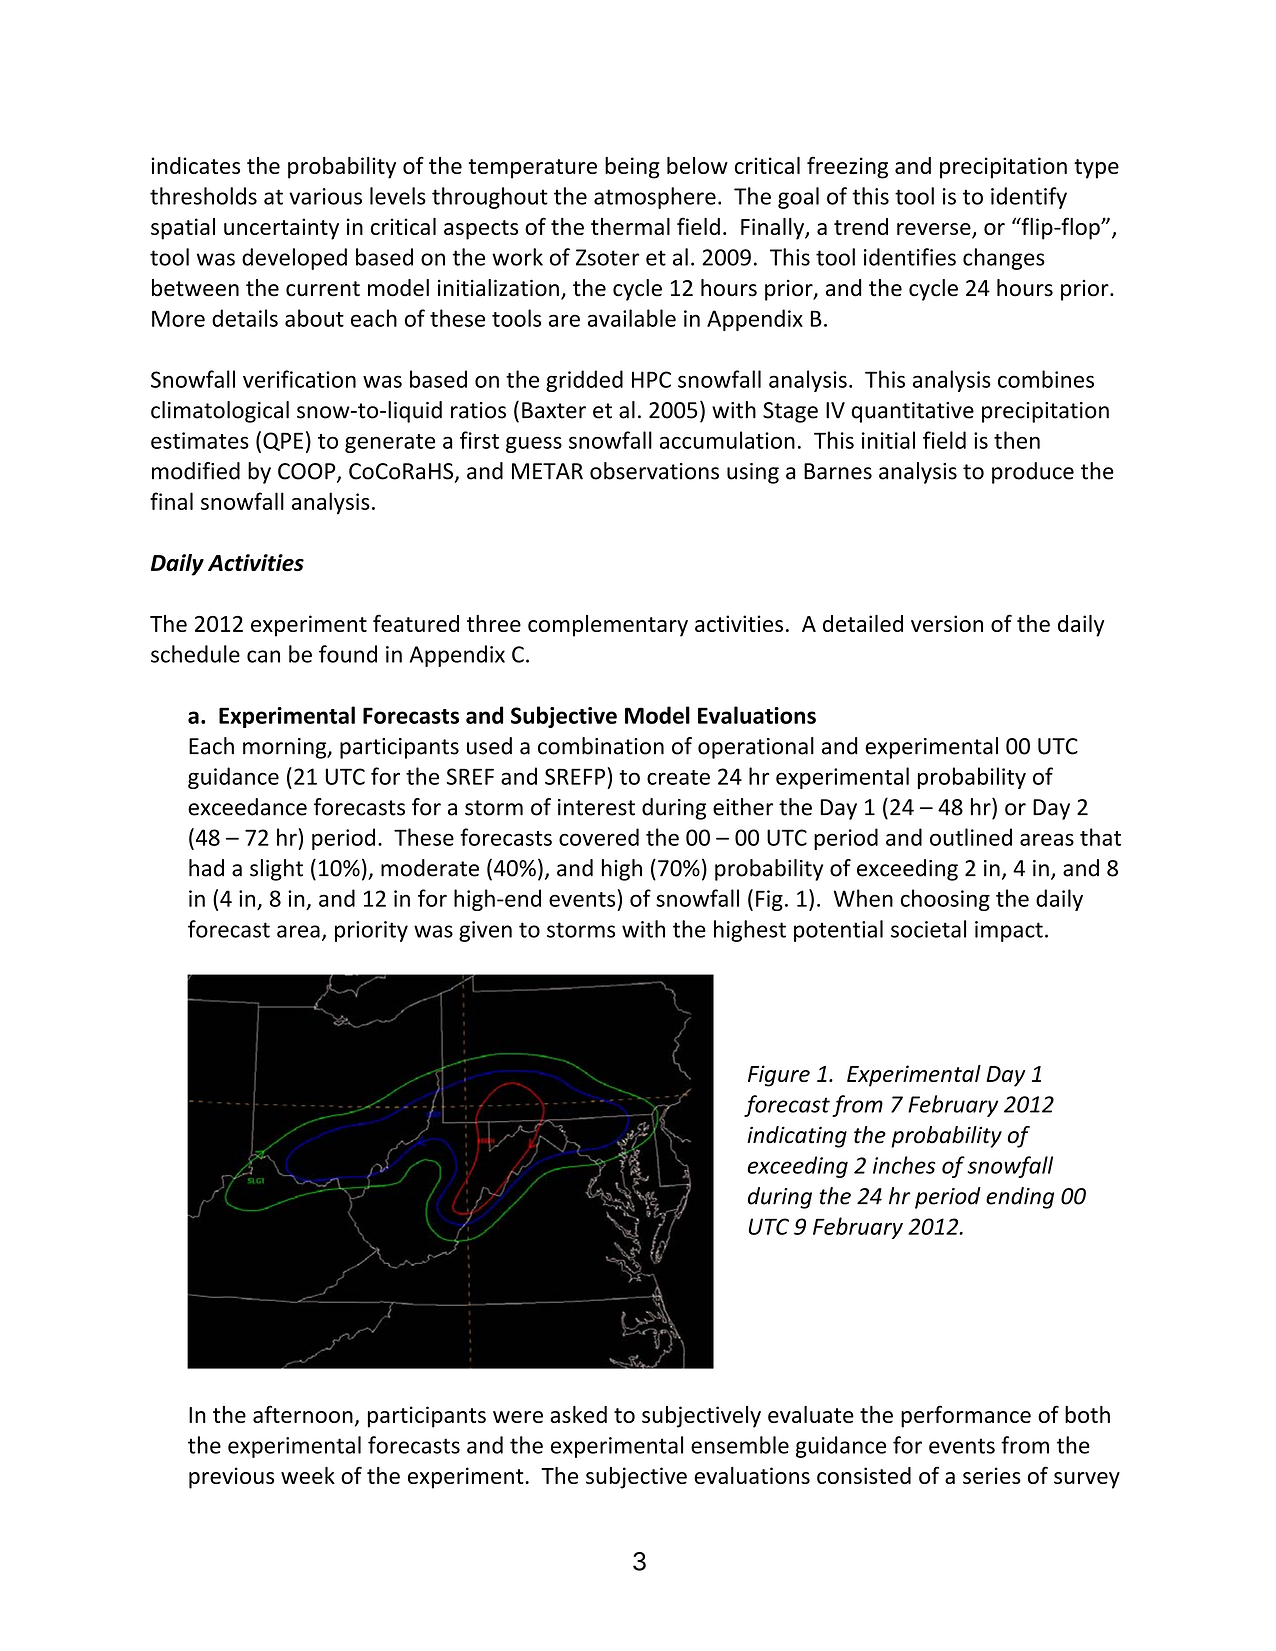 Image resolution: width=1276 pixels, height=1651 pixels. What do you see at coordinates (1029, 198) in the page?
I see `identify` at bounding box center [1029, 198].
